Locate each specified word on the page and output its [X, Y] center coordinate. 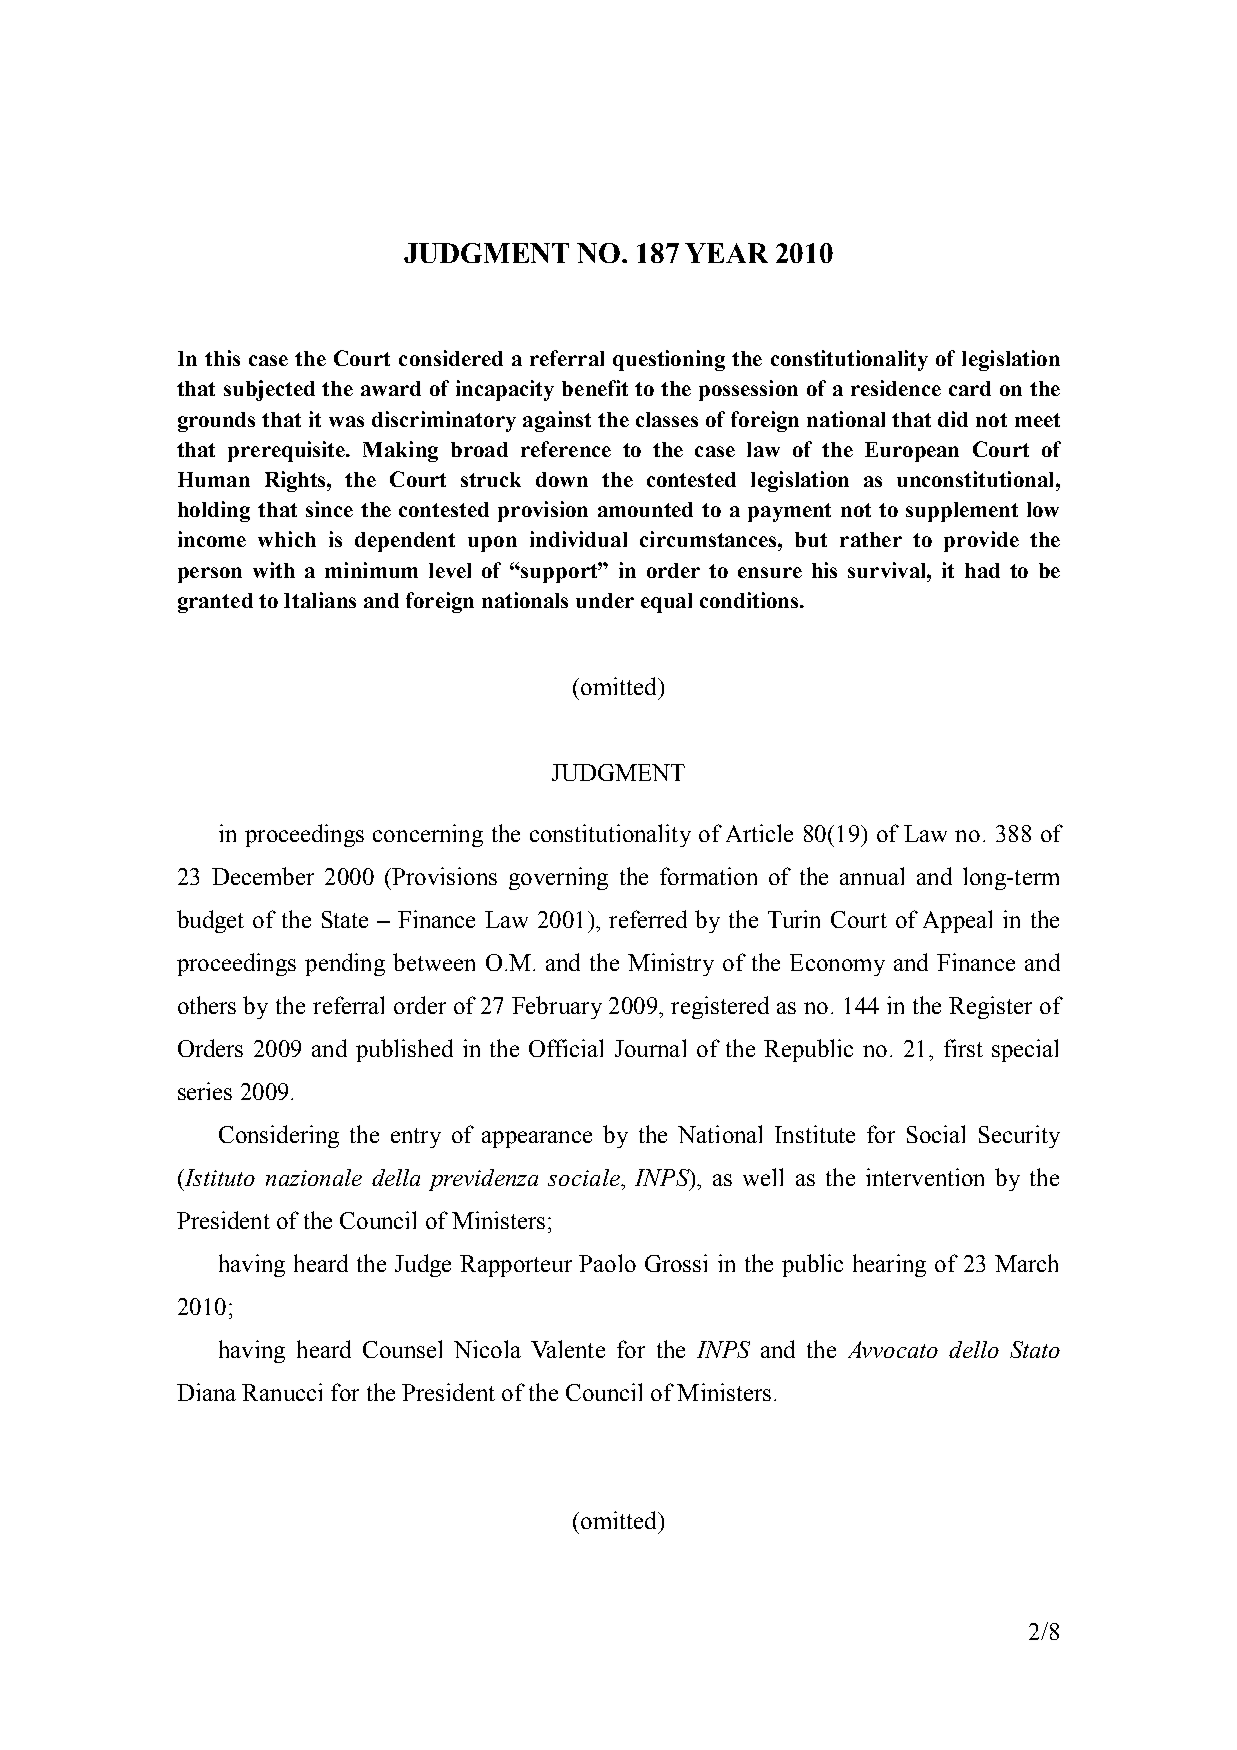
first [963, 1048]
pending [345, 964]
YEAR [726, 253]
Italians [320, 600]
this [222, 358]
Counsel [402, 1349]
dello [974, 1349]
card [970, 388]
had [982, 570]
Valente [568, 1349]
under [605, 600]
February [557, 1007]
